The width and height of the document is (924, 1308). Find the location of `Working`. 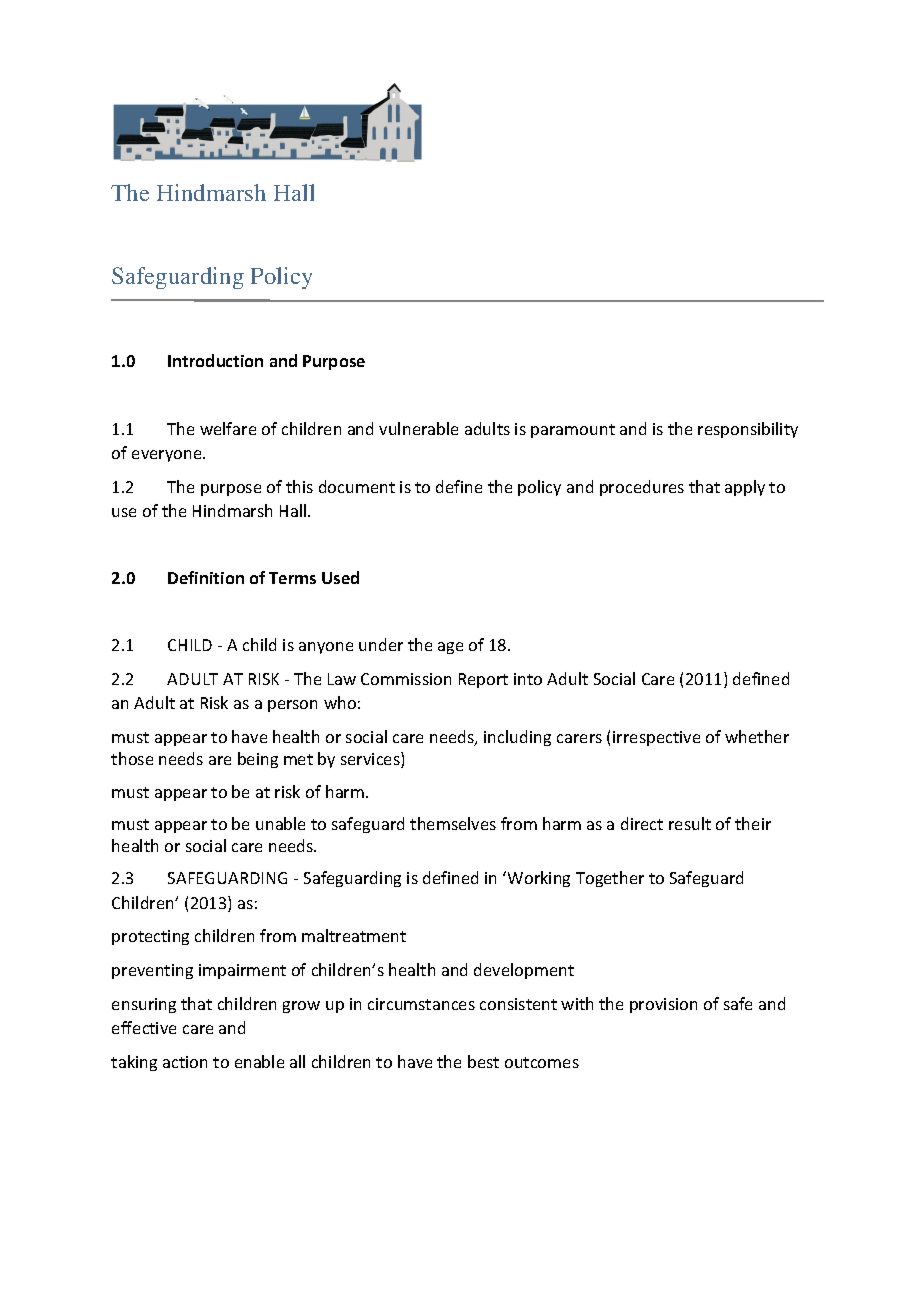

Working is located at coordinates (539, 879).
